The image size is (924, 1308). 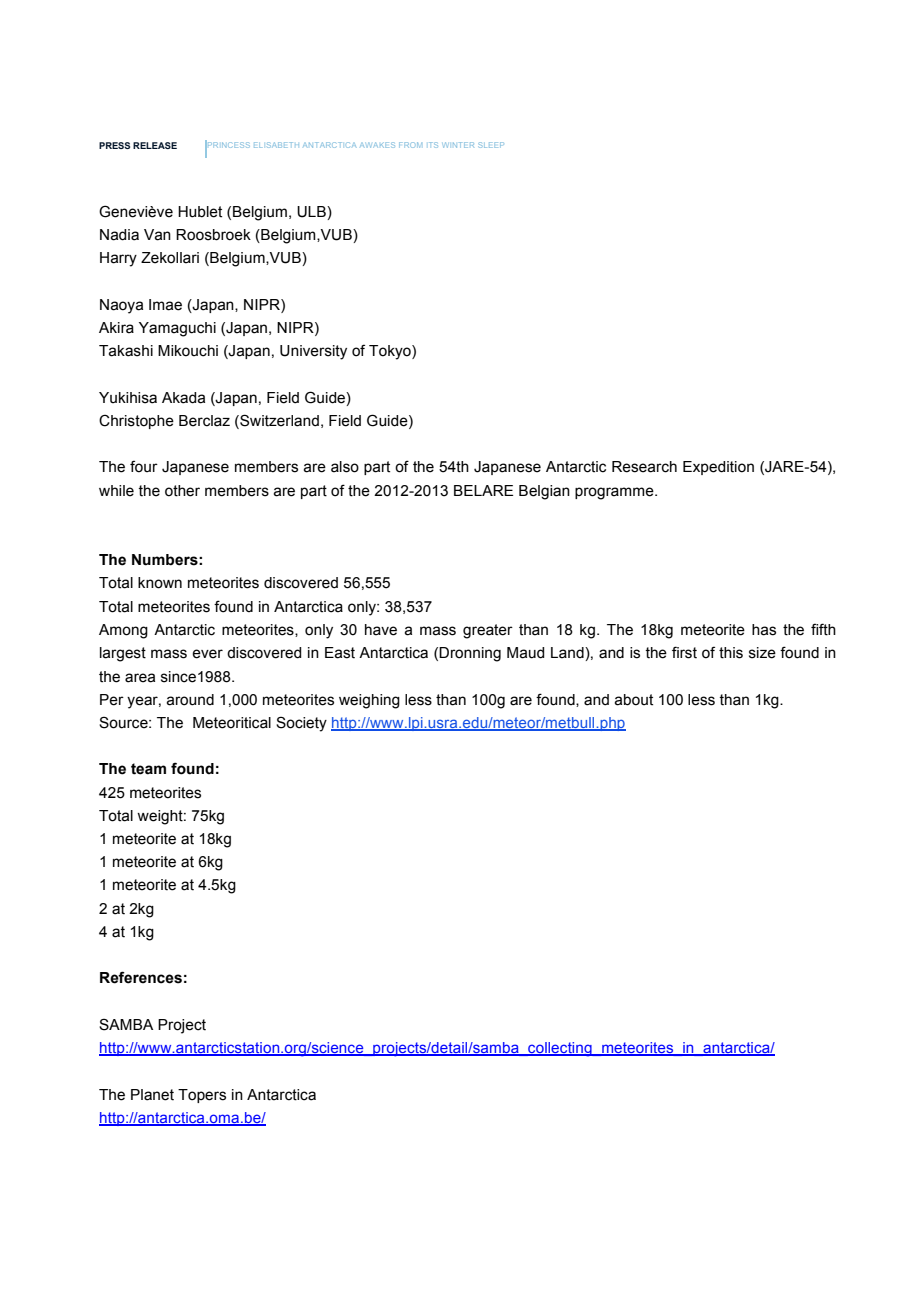 What do you see at coordinates (764, 630) in the screenshot?
I see `has` at bounding box center [764, 630].
